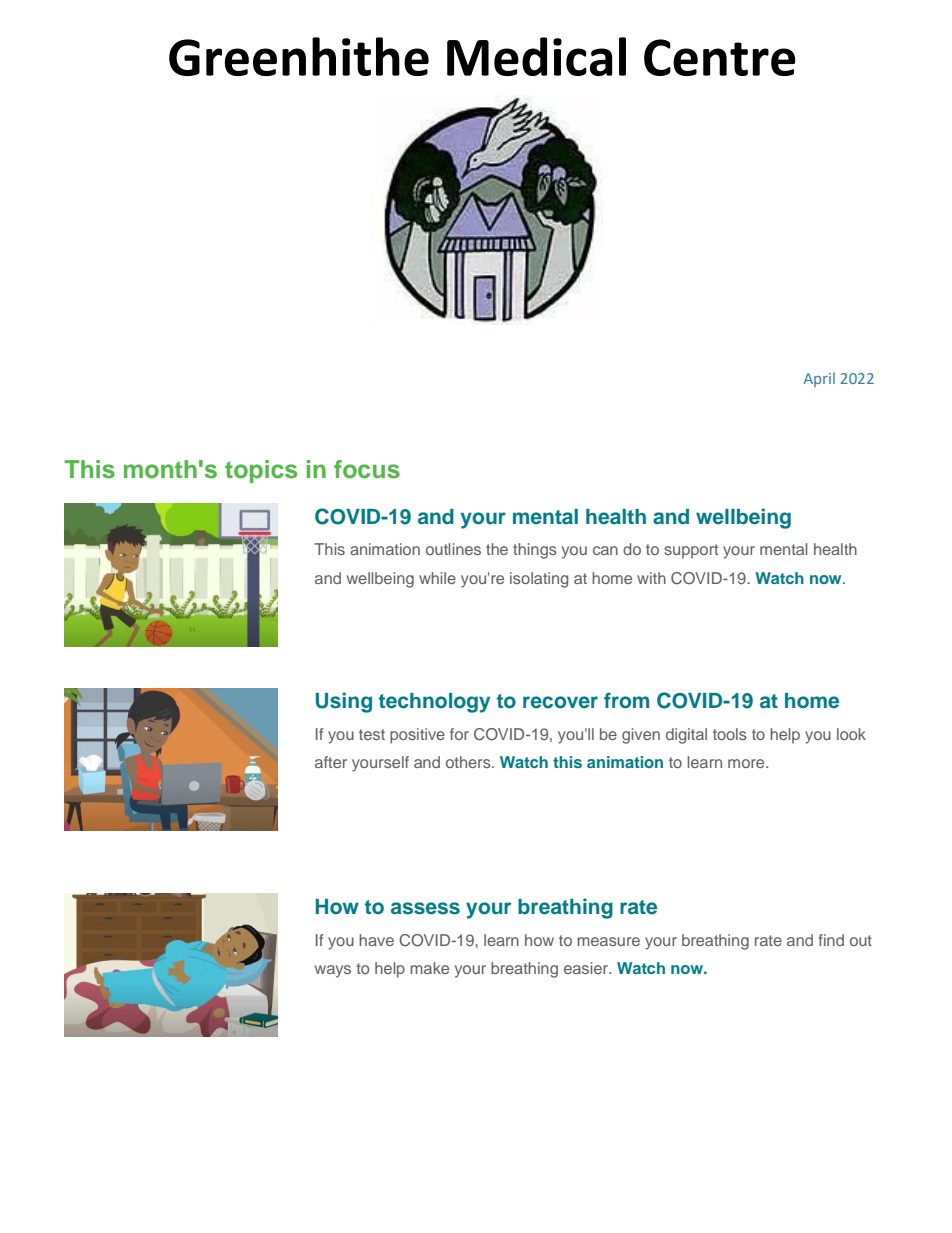 The width and height of the screenshot is (952, 1233). I want to click on things, so click(535, 551).
